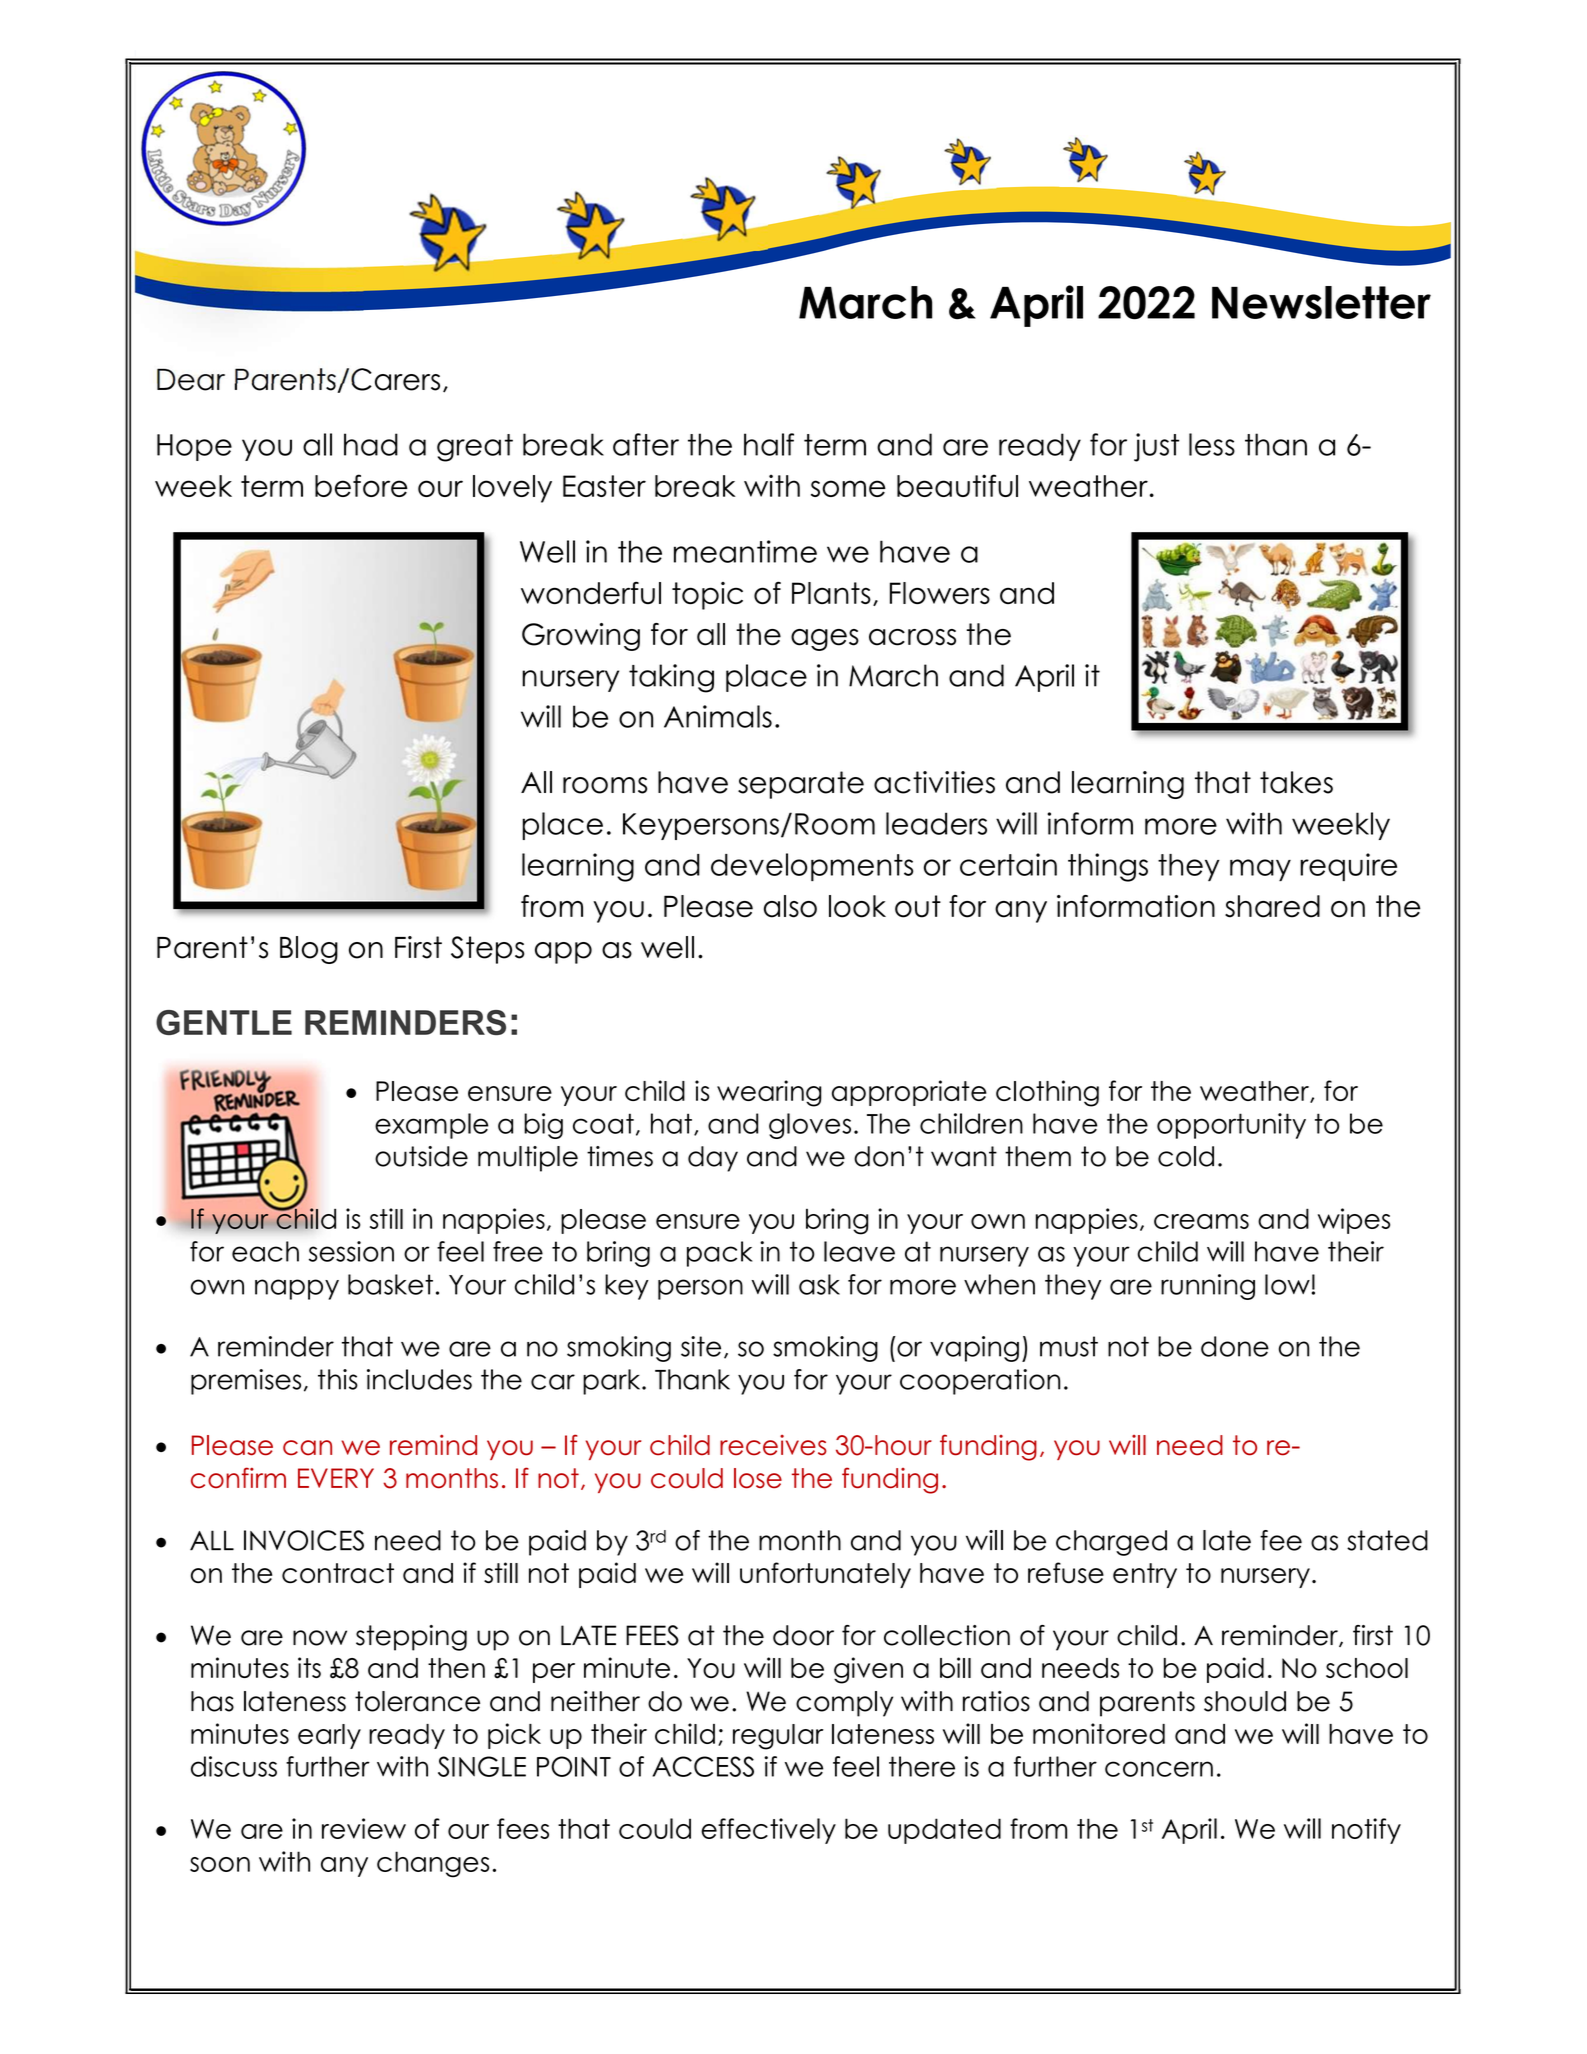 The height and width of the page is (2054, 1587). I want to click on example, so click(432, 1126).
